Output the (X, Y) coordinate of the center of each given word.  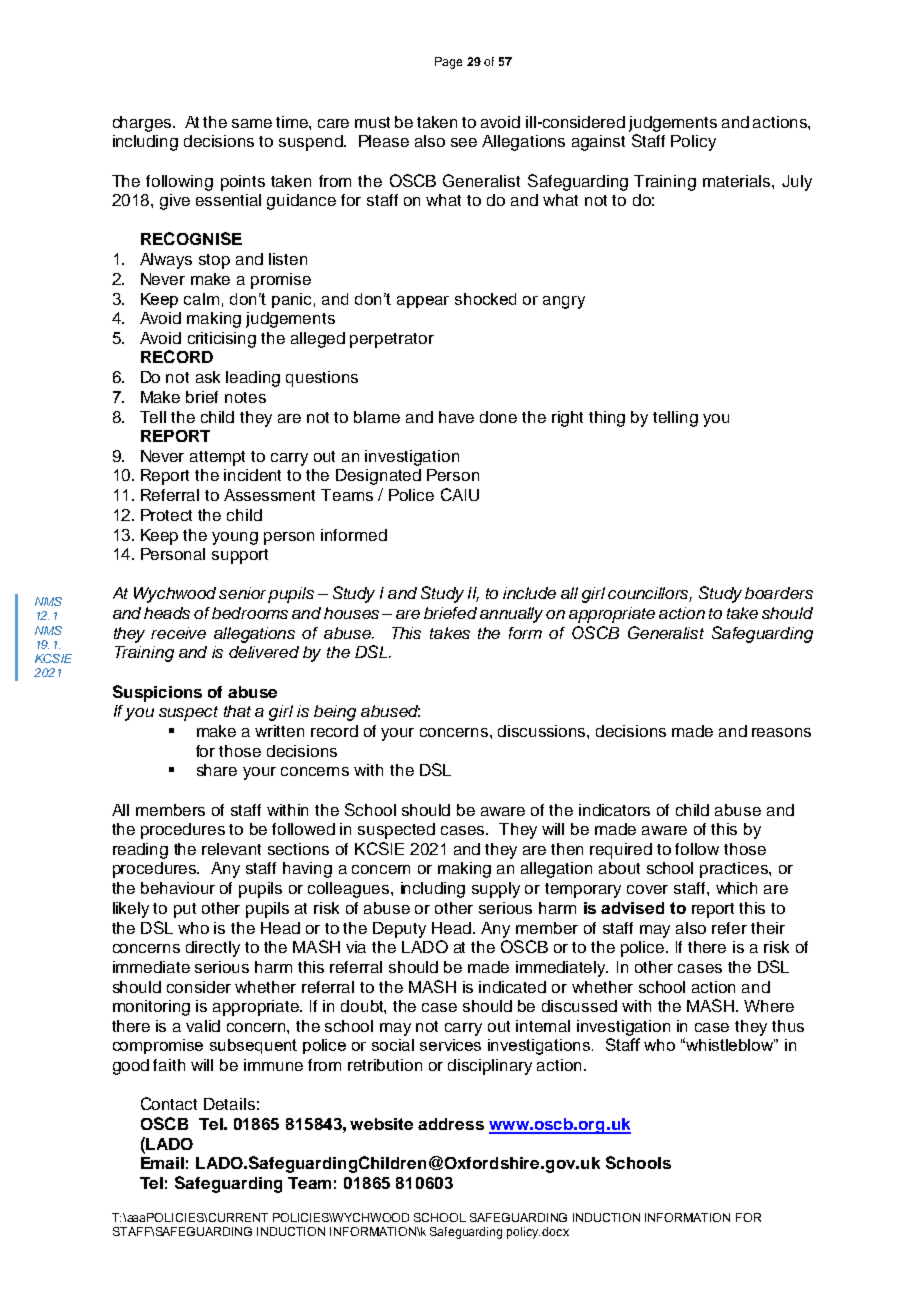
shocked (485, 299)
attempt (217, 458)
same (252, 123)
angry (564, 302)
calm (201, 299)
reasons (781, 732)
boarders (779, 593)
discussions (543, 731)
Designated (378, 477)
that (237, 711)
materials (738, 181)
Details (229, 1104)
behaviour (178, 888)
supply (496, 890)
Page (448, 63)
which (736, 888)
